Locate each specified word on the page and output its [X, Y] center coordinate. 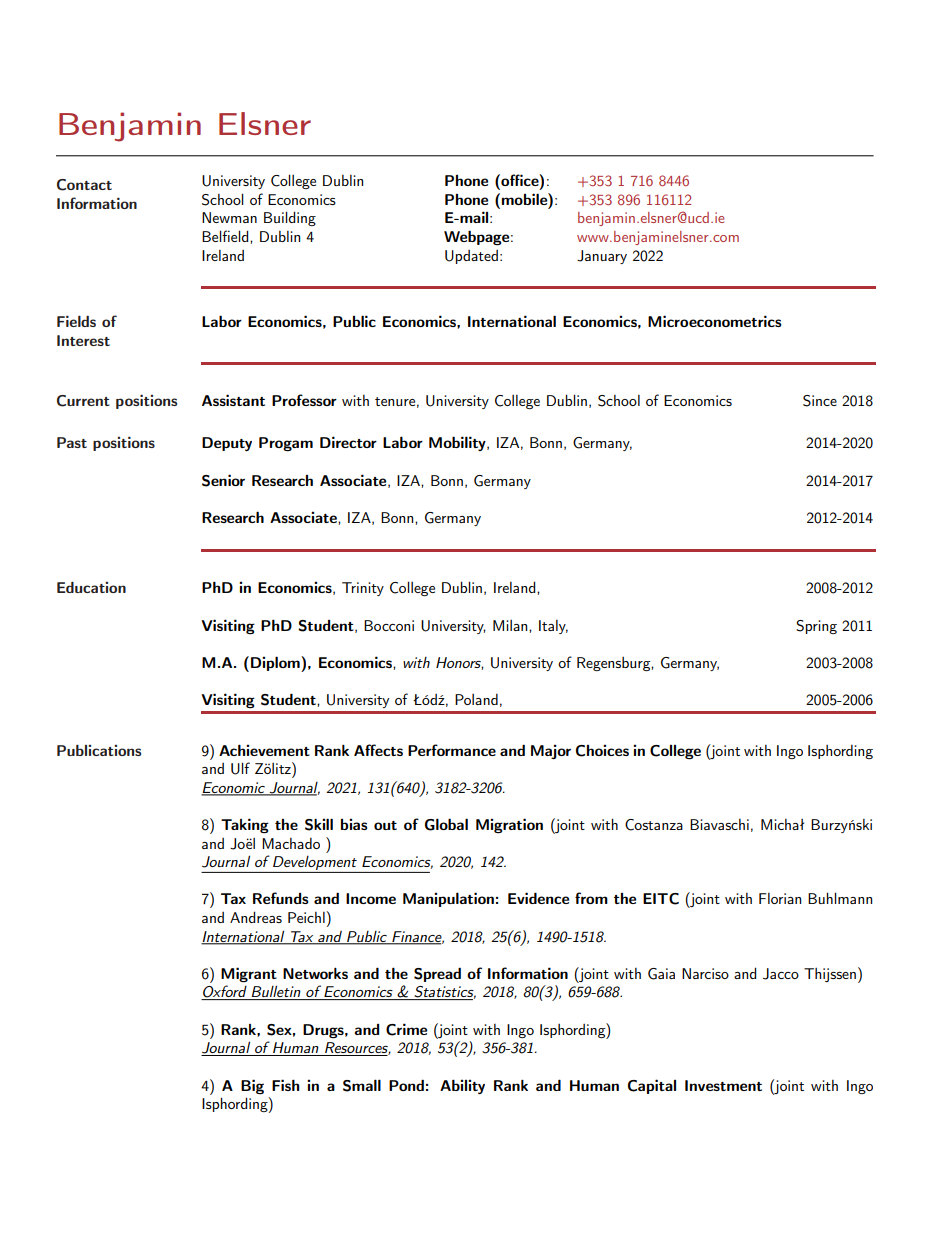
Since [820, 401]
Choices [602, 750]
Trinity [363, 589]
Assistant [233, 400]
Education [91, 587]
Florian [780, 898]
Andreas [256, 917]
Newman [229, 217]
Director [348, 442]
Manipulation [448, 899]
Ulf [240, 768]
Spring [816, 627]
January [602, 257]
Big [252, 1086]
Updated [471, 257]
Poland [476, 699]
